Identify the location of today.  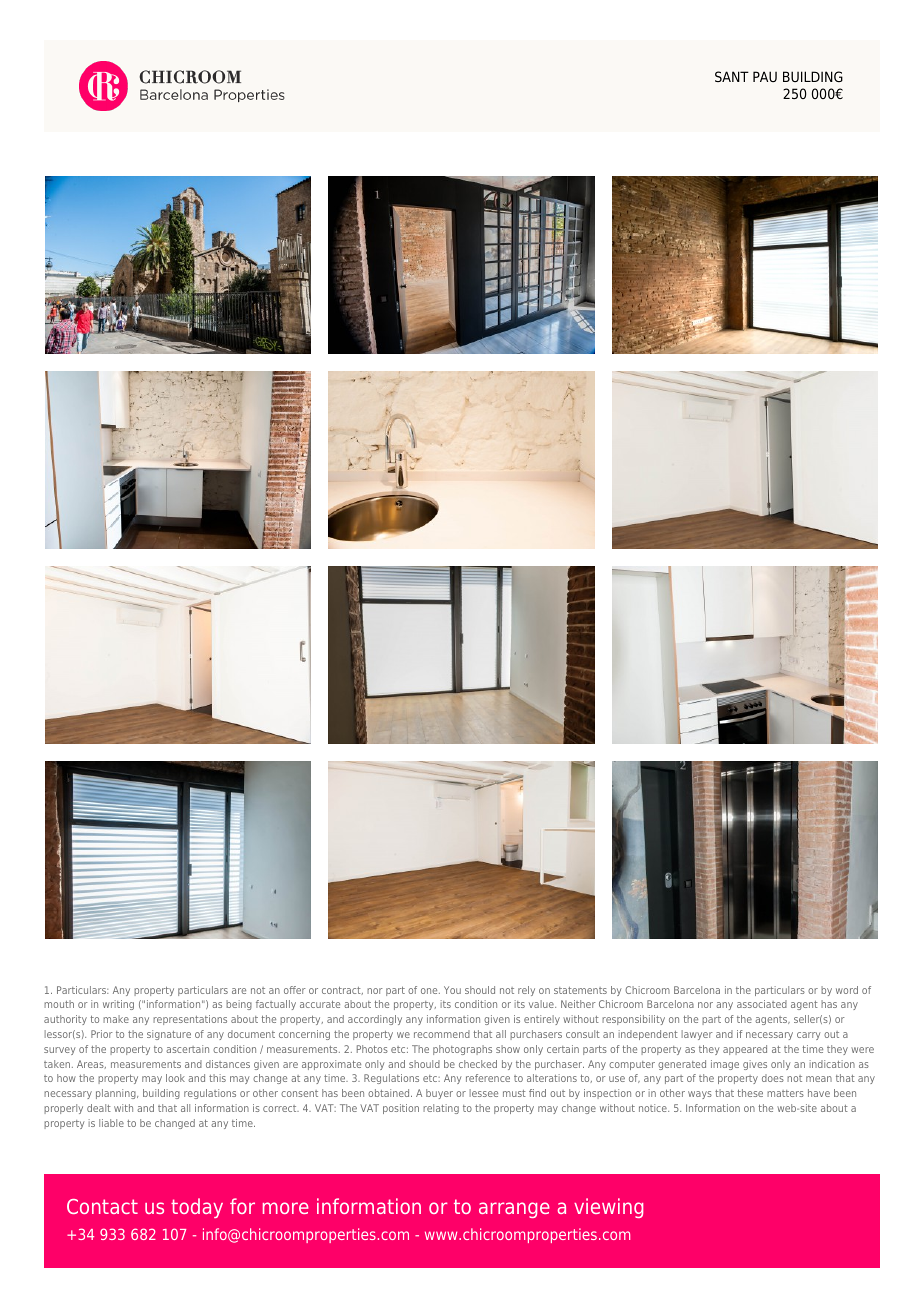
(197, 1208).
